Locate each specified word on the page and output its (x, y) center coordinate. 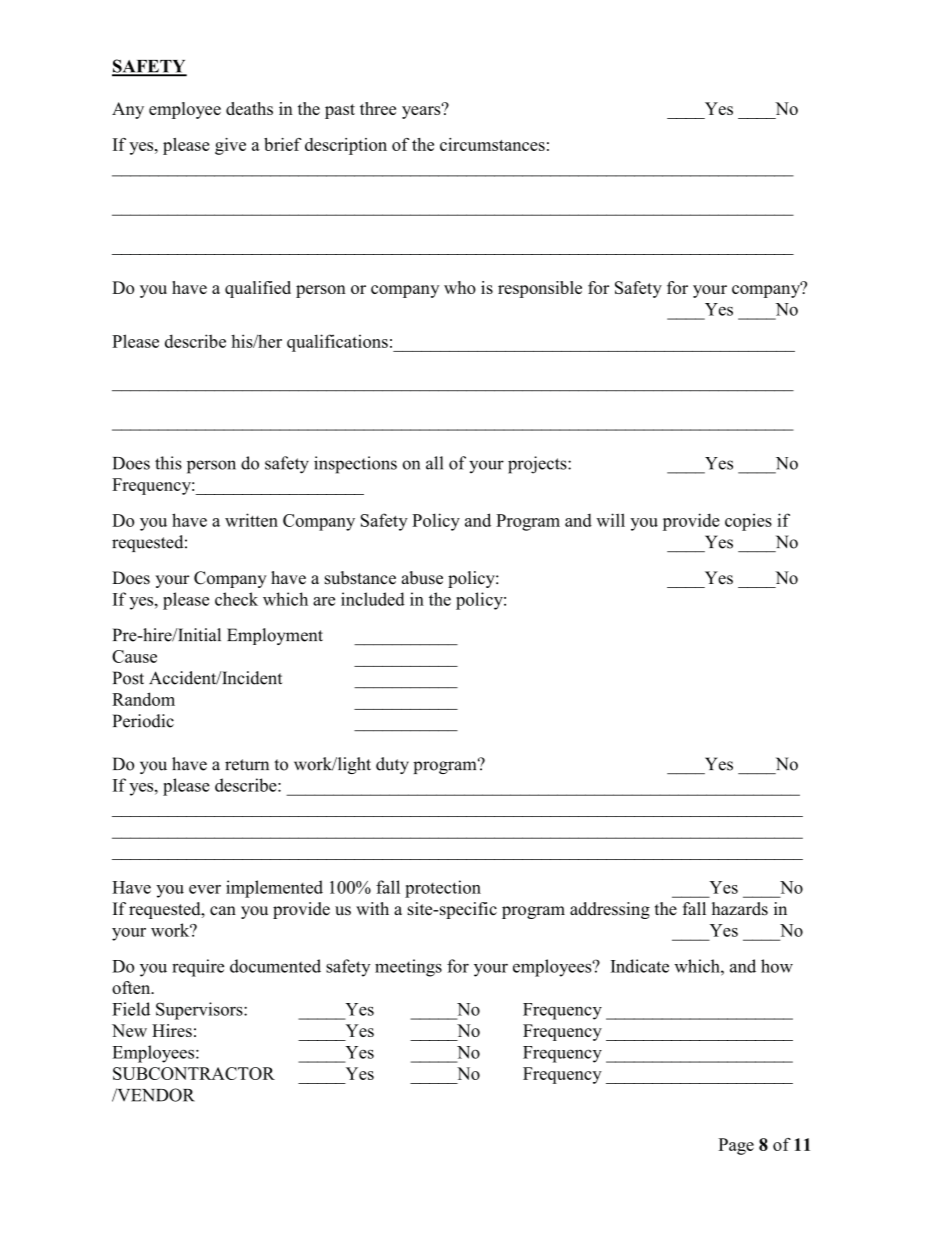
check (236, 599)
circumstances (492, 144)
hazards (740, 909)
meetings (408, 968)
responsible (540, 289)
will (610, 520)
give (230, 146)
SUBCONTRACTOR (194, 1073)
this (168, 463)
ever (205, 889)
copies (748, 522)
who (460, 287)
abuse (422, 578)
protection (443, 889)
